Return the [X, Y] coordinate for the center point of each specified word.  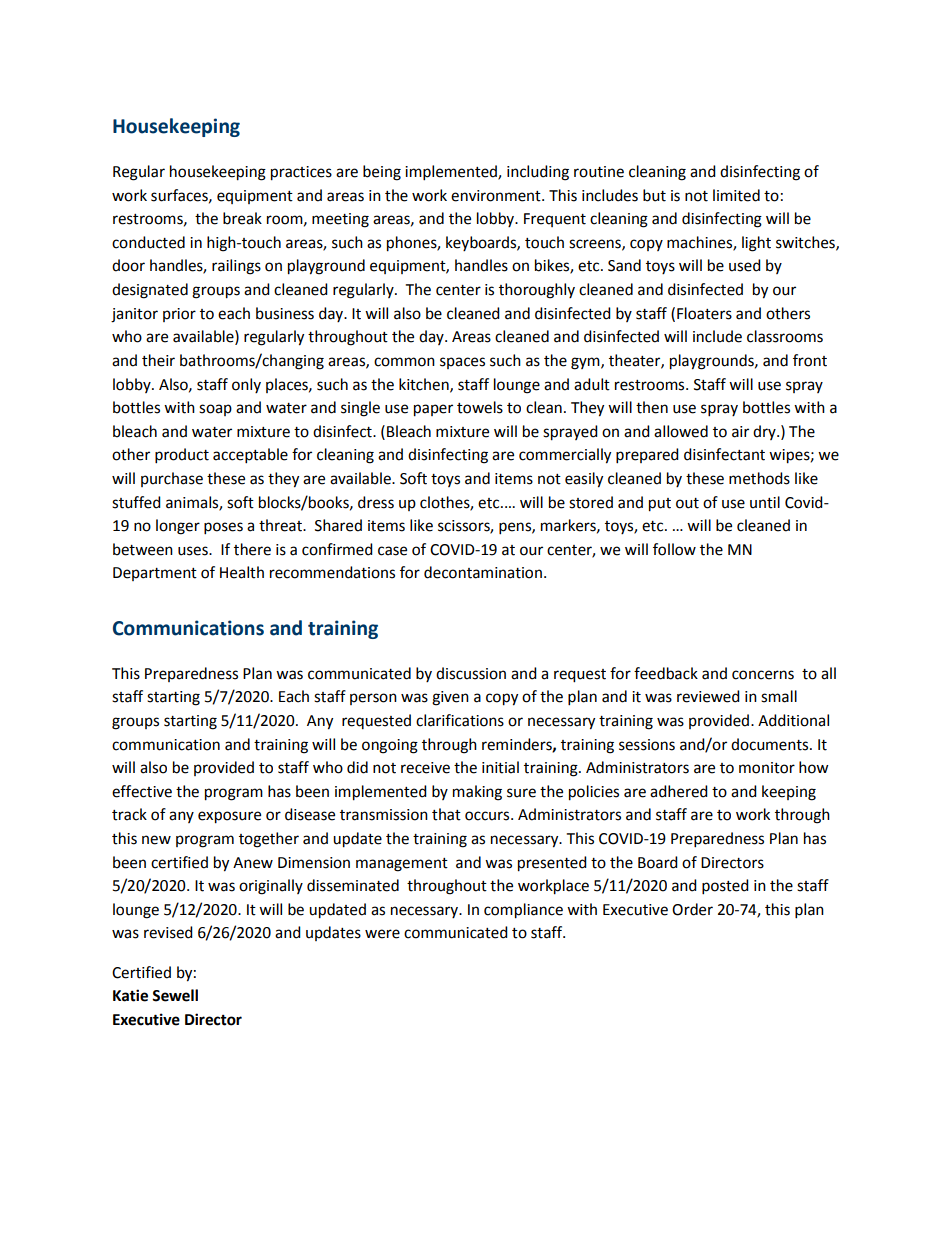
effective [142, 791]
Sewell [175, 995]
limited [736, 195]
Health [242, 572]
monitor [767, 768]
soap [215, 410]
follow [674, 549]
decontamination [483, 572]
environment [497, 196]
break [242, 218]
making [477, 793]
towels [480, 407]
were [382, 934]
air [740, 432]
